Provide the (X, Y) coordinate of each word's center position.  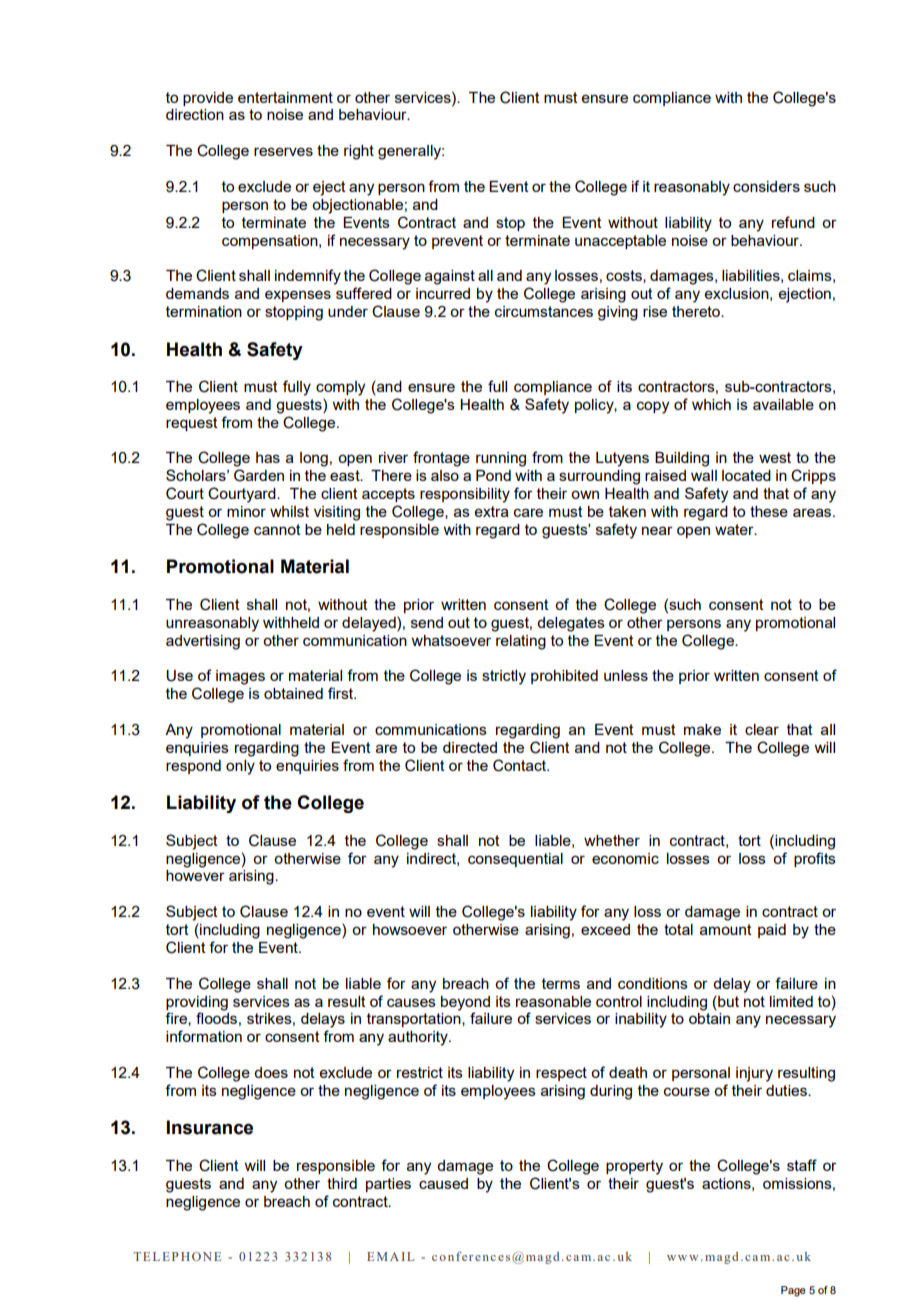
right (359, 152)
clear (762, 729)
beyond (465, 1003)
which (711, 404)
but (727, 1001)
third (342, 1183)
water (735, 529)
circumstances (544, 311)
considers (766, 186)
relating (521, 642)
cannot (277, 529)
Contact (521, 765)
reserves (283, 151)
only (240, 767)
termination (204, 311)
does (271, 1072)
